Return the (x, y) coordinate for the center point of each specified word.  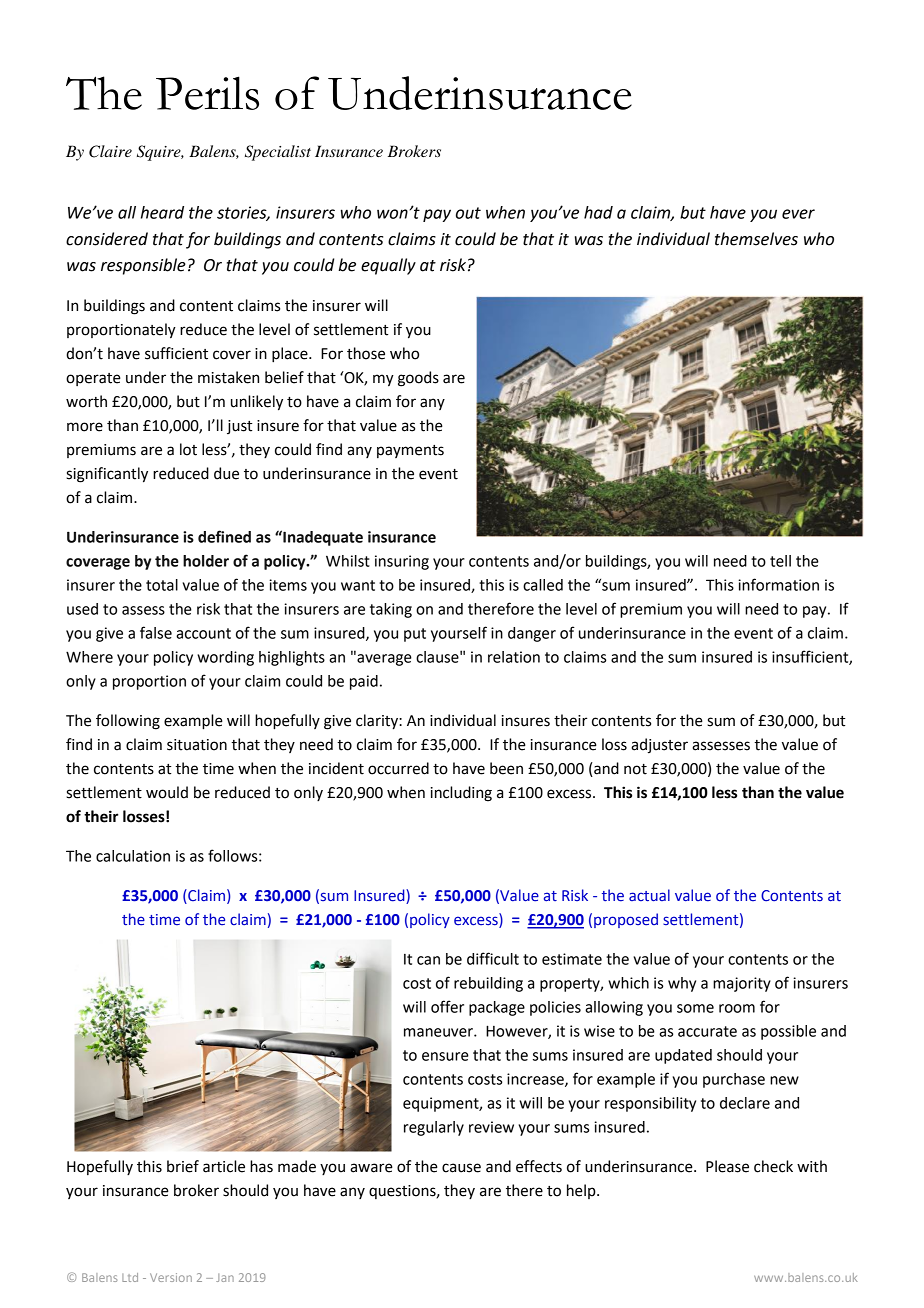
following (128, 722)
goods (418, 379)
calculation (133, 856)
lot (188, 449)
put (415, 635)
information (778, 584)
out (468, 213)
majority (742, 984)
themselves (756, 239)
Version (171, 1277)
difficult (493, 958)
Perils (207, 93)
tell (780, 561)
